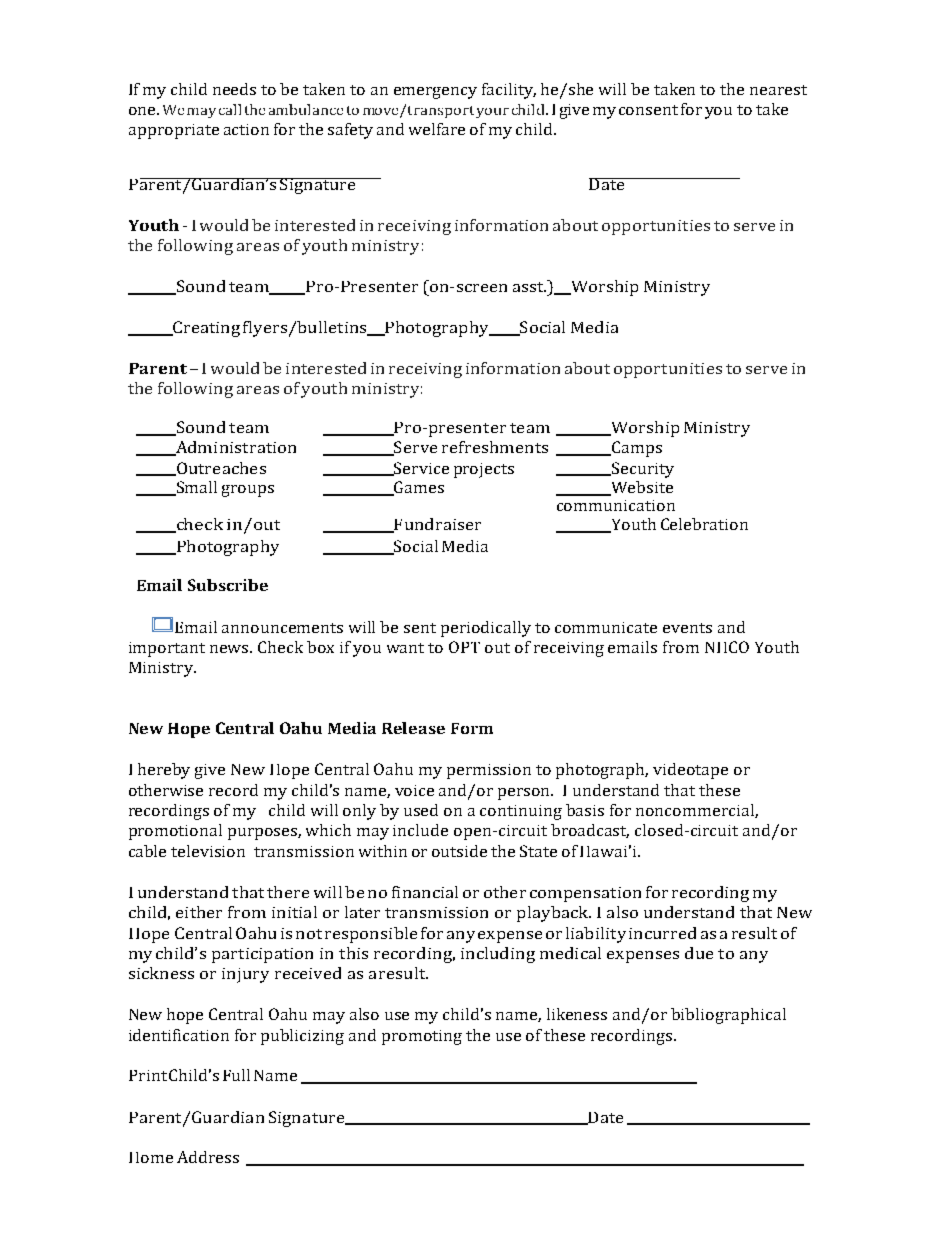 The image size is (952, 1233). Describe the element at coordinates (246, 129) in the screenshot. I see `action` at that location.
